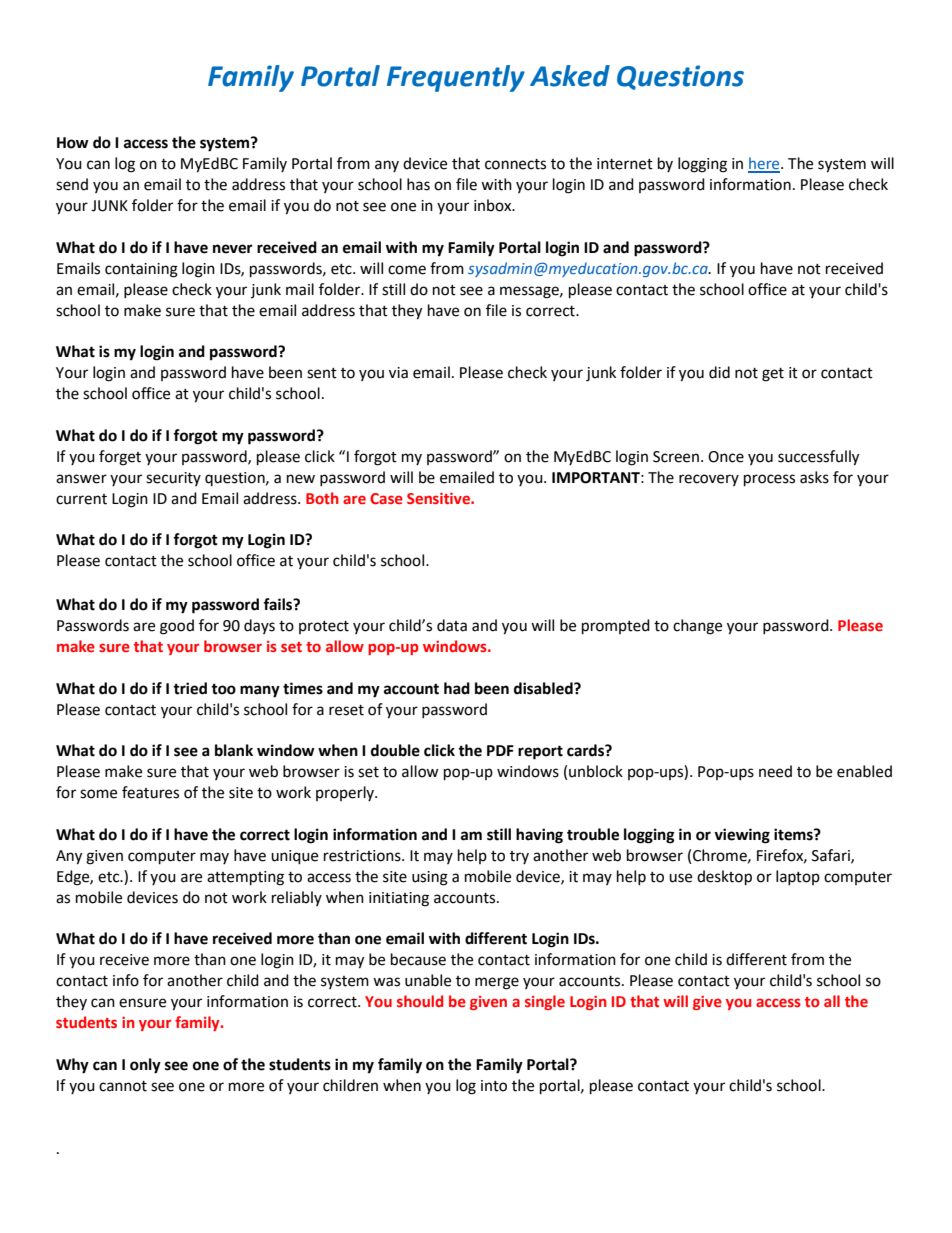 Image resolution: width=952 pixels, height=1233 pixels. What do you see at coordinates (798, 877) in the page?
I see `laptop` at bounding box center [798, 877].
